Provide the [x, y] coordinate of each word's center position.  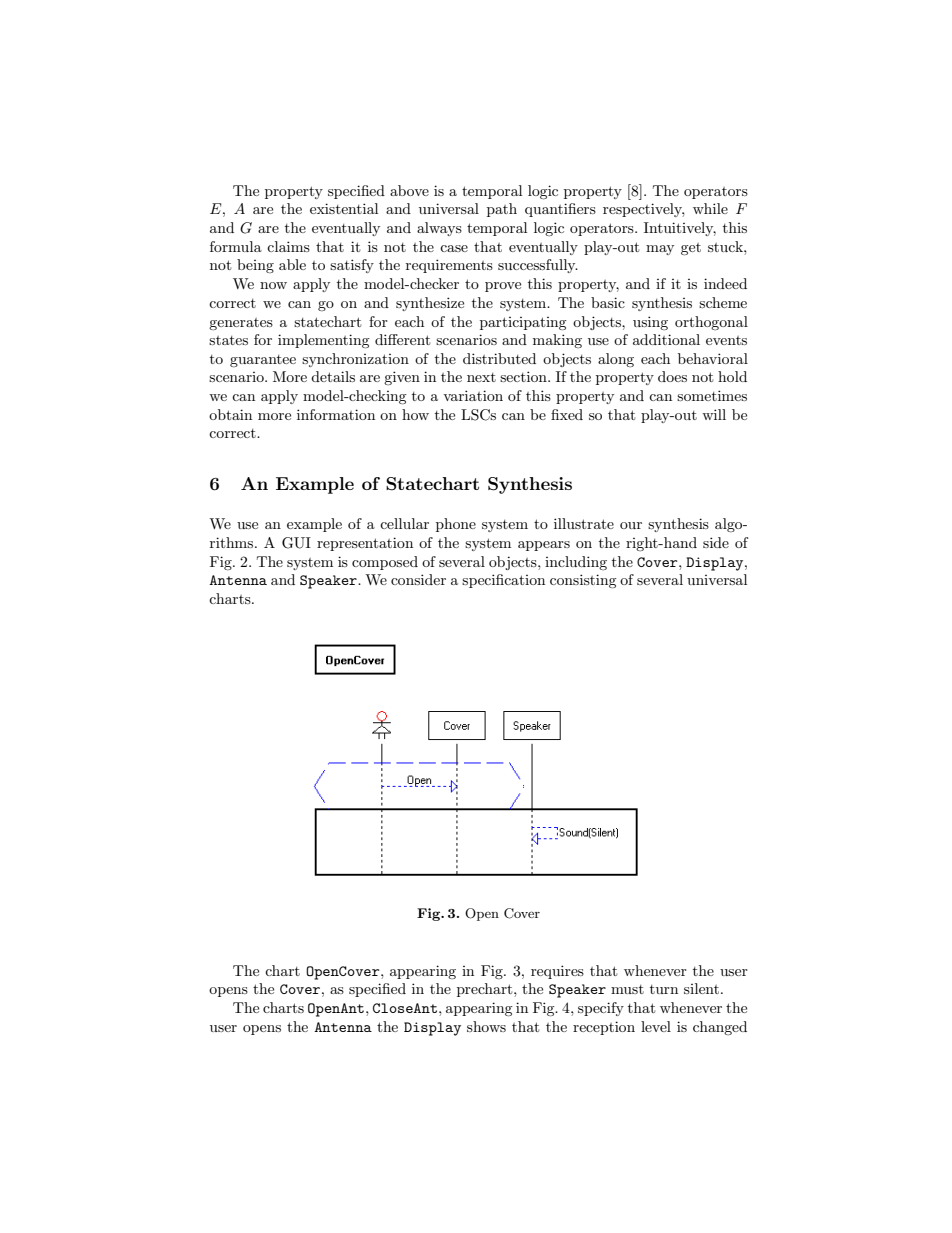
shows [486, 1026]
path [502, 210]
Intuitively [680, 229]
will [714, 414]
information [336, 414]
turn [664, 989]
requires [557, 972]
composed [385, 563]
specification [503, 581]
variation [473, 395]
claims [288, 246]
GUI [296, 543]
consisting [583, 581]
